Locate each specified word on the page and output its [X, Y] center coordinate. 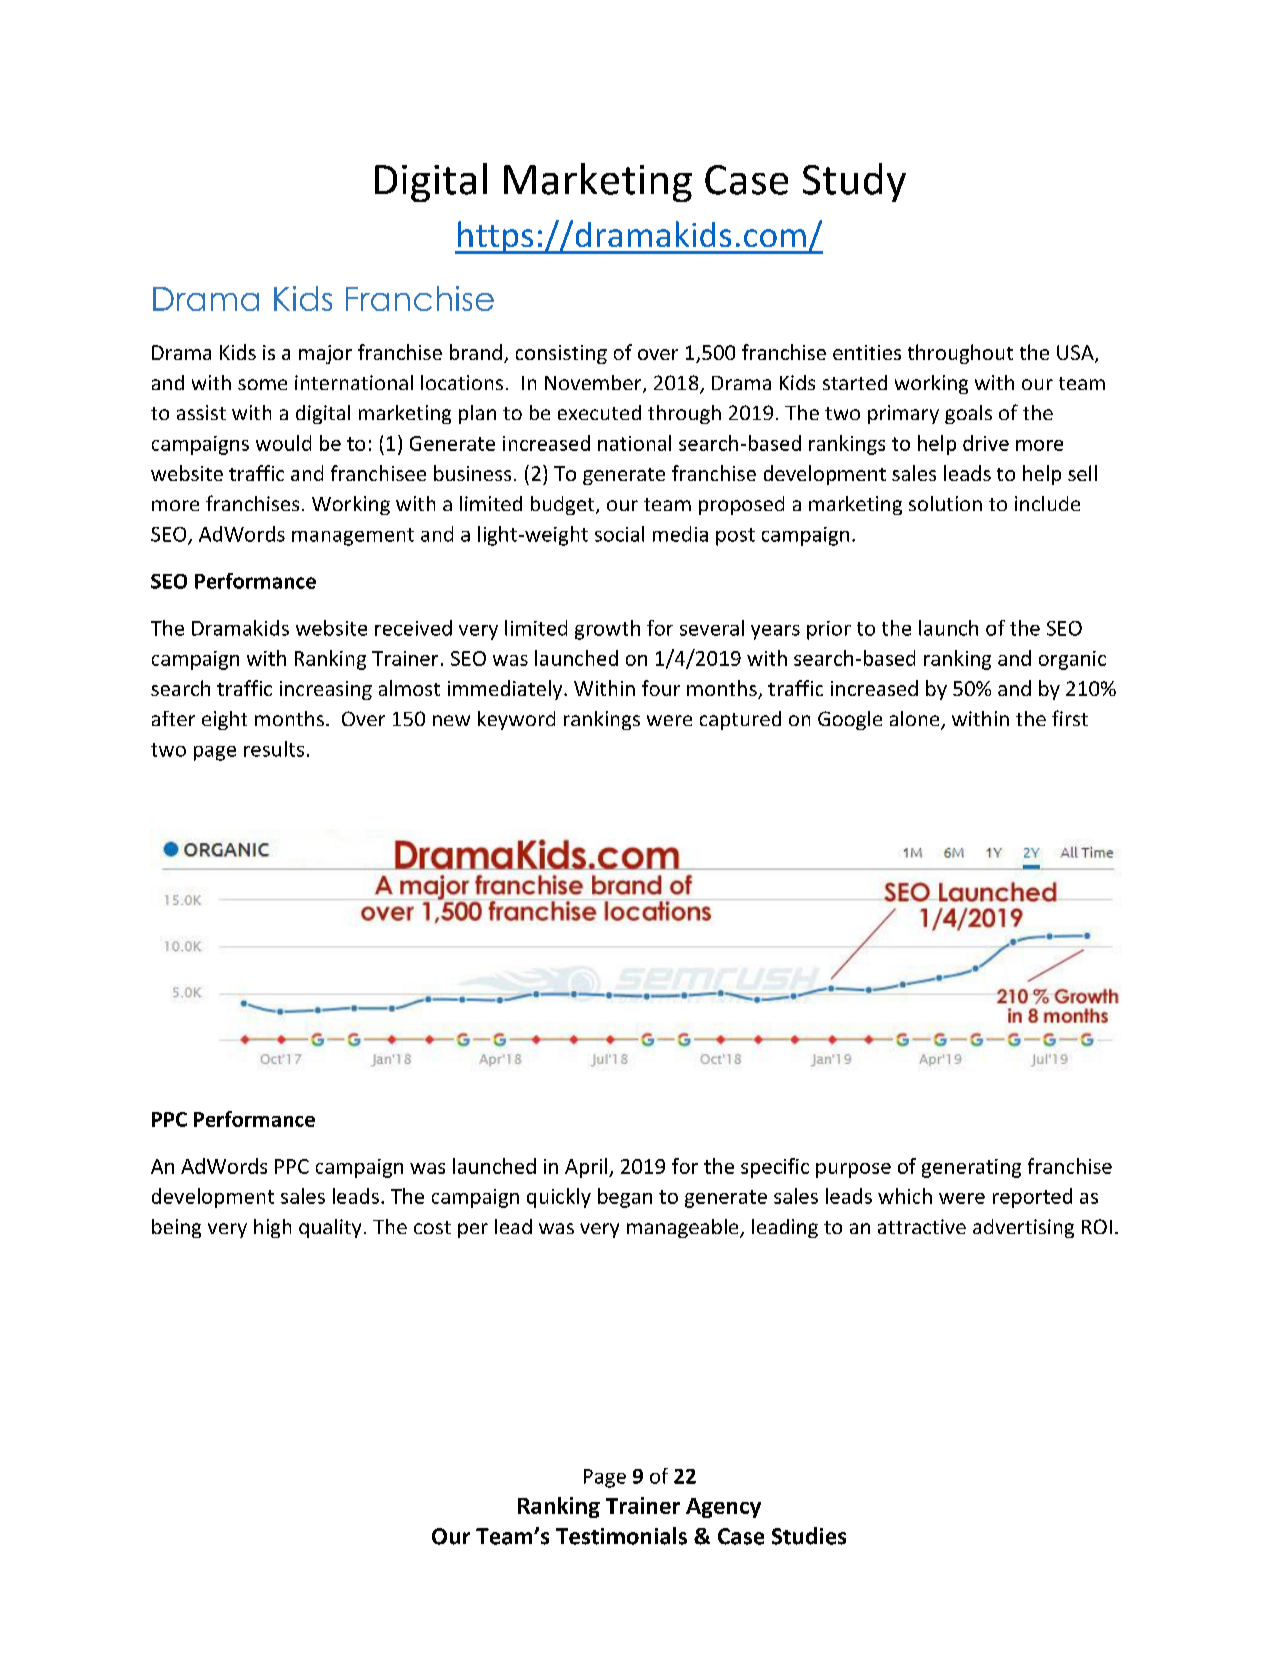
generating [971, 1168]
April [587, 1168]
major [325, 354]
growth [607, 630]
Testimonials [621, 1536]
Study [854, 182]
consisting [561, 354]
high [272, 1228]
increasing [326, 690]
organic [1072, 660]
